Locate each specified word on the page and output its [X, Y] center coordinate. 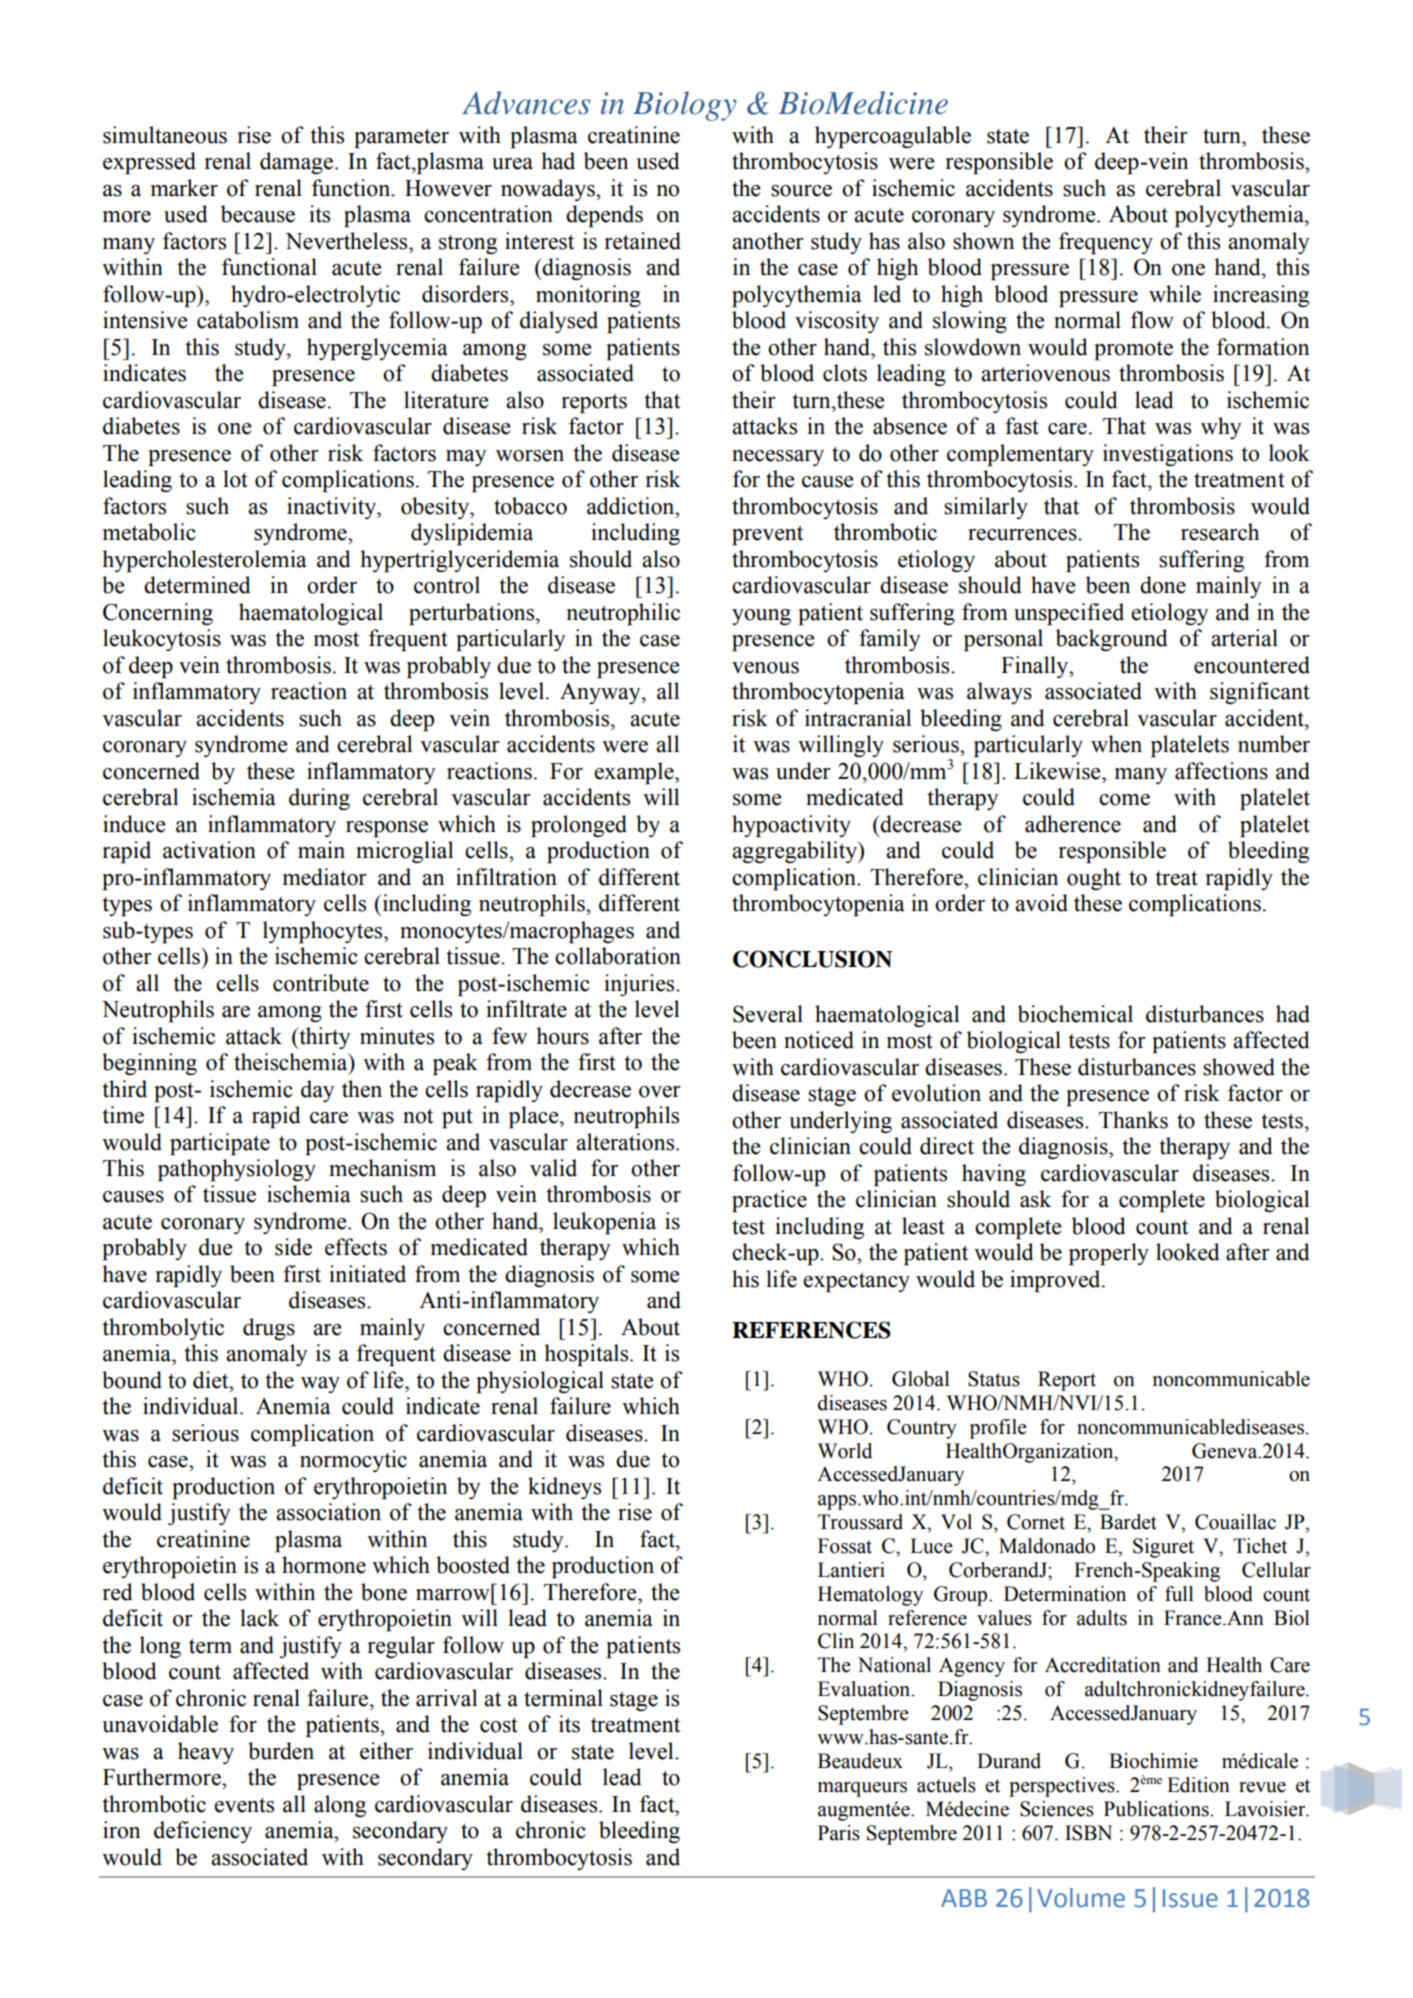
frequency [1106, 243]
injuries [640, 985]
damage [298, 163]
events [244, 1805]
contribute [321, 983]
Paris [839, 1833]
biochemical [1075, 1014]
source [801, 191]
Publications [1156, 1809]
